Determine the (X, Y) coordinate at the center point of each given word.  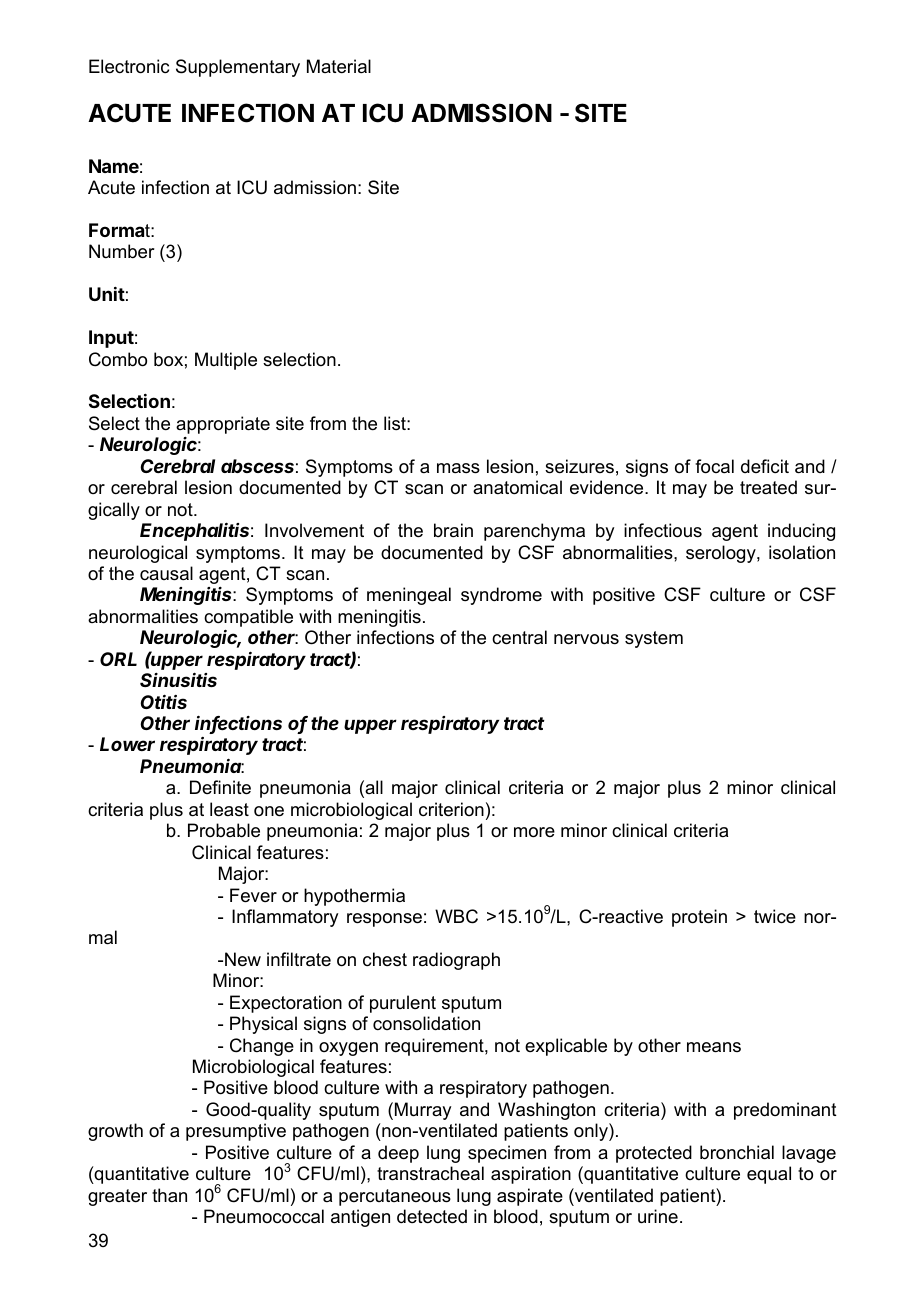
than (169, 1195)
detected (432, 1216)
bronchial (737, 1152)
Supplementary (238, 68)
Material (339, 66)
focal (714, 466)
